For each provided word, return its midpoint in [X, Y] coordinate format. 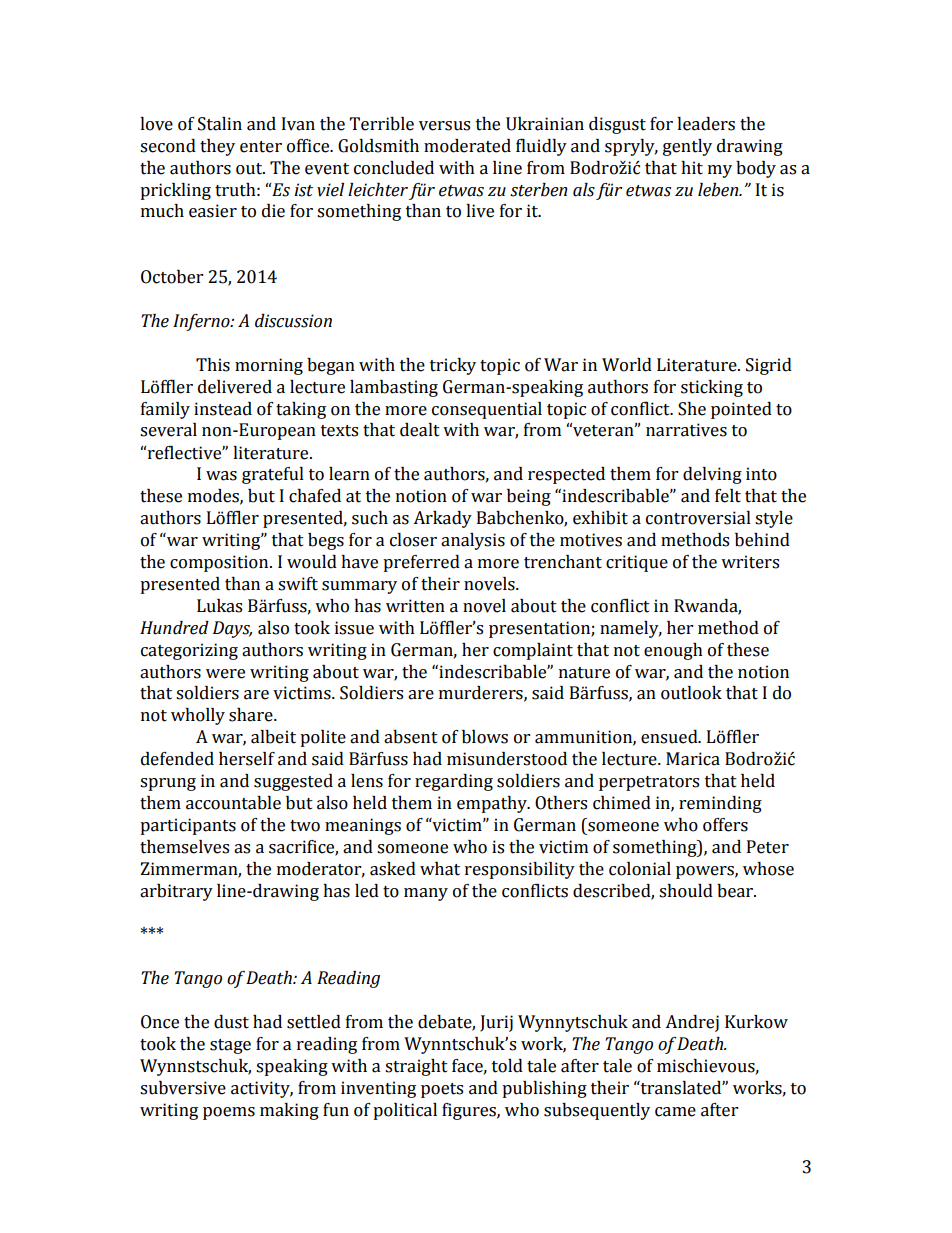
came [675, 1112]
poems [229, 1113]
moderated [467, 146]
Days [232, 629]
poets [442, 1090]
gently [687, 147]
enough [673, 651]
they [217, 147]
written [415, 606]
